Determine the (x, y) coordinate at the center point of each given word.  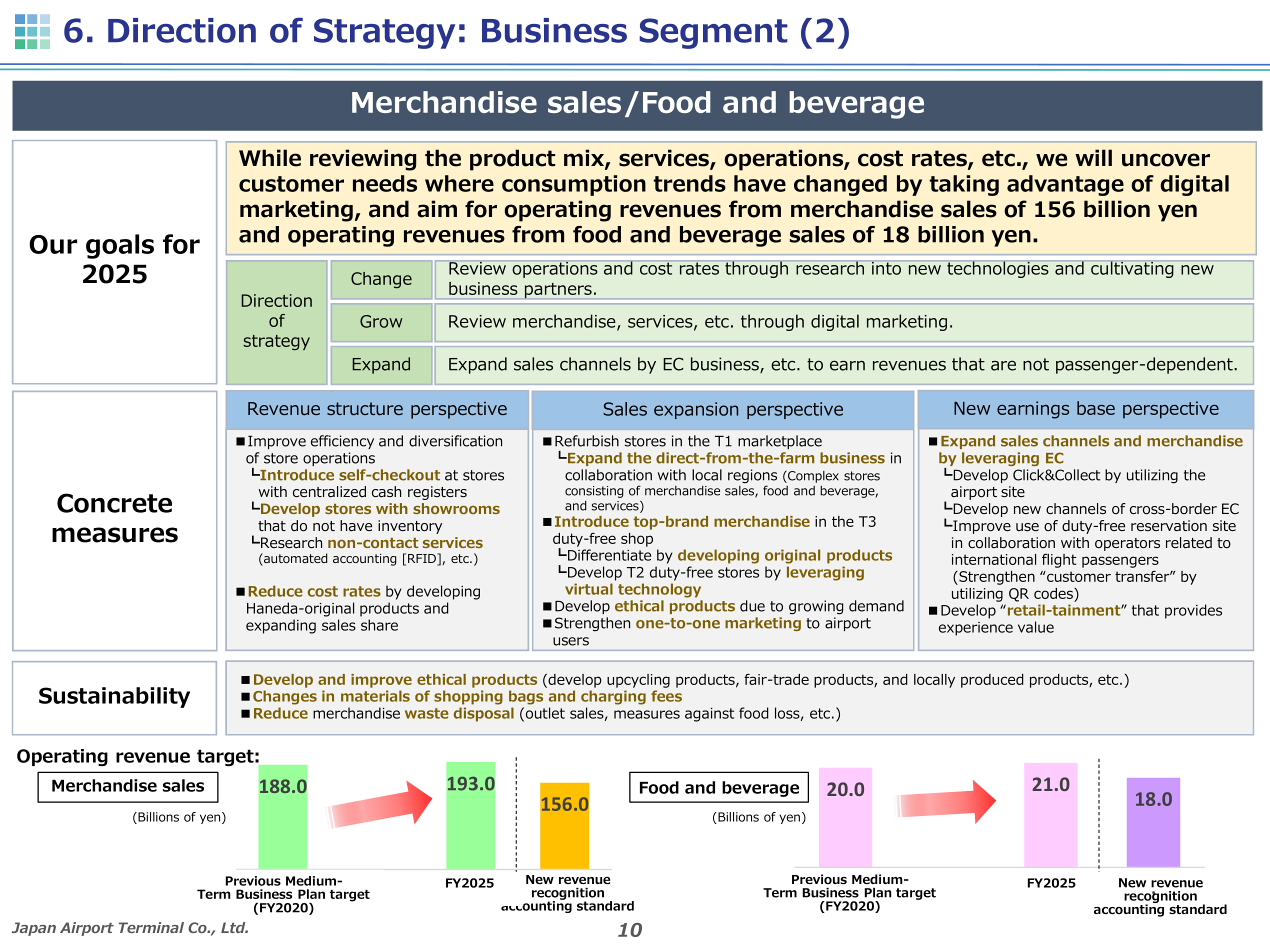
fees (666, 696)
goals (120, 246)
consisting (594, 492)
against (709, 715)
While (270, 158)
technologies (998, 269)
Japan (34, 929)
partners (558, 291)
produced (992, 681)
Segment (713, 33)
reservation (1169, 525)
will (1093, 157)
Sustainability (114, 697)
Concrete (114, 503)
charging (613, 697)
